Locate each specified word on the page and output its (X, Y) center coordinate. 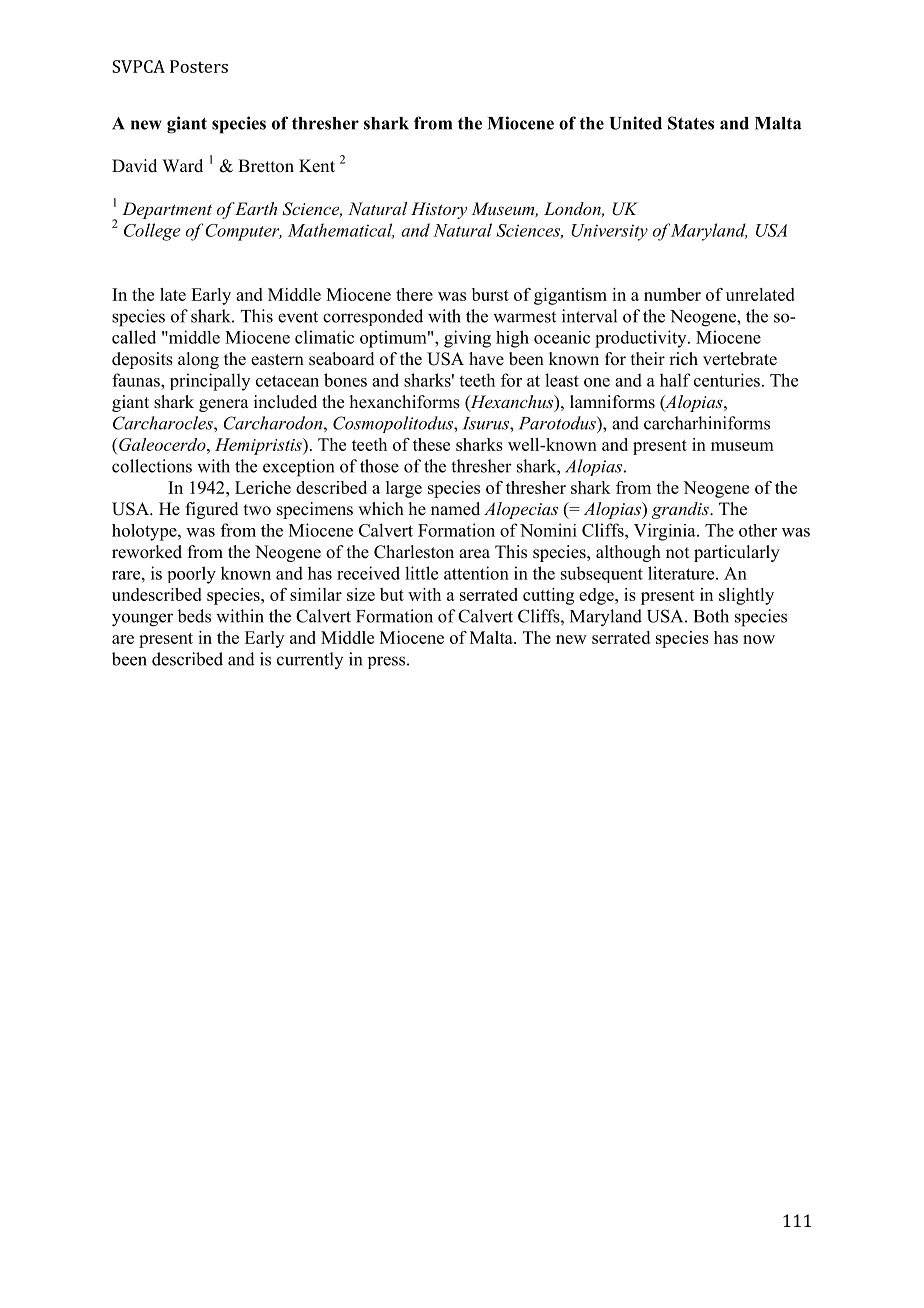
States (691, 123)
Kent (317, 166)
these (431, 444)
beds (194, 616)
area (474, 554)
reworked (147, 552)
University (609, 232)
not (677, 553)
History (439, 210)
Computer (243, 232)
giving (467, 339)
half (675, 380)
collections (152, 466)
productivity (642, 339)
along (198, 360)
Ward (182, 165)
